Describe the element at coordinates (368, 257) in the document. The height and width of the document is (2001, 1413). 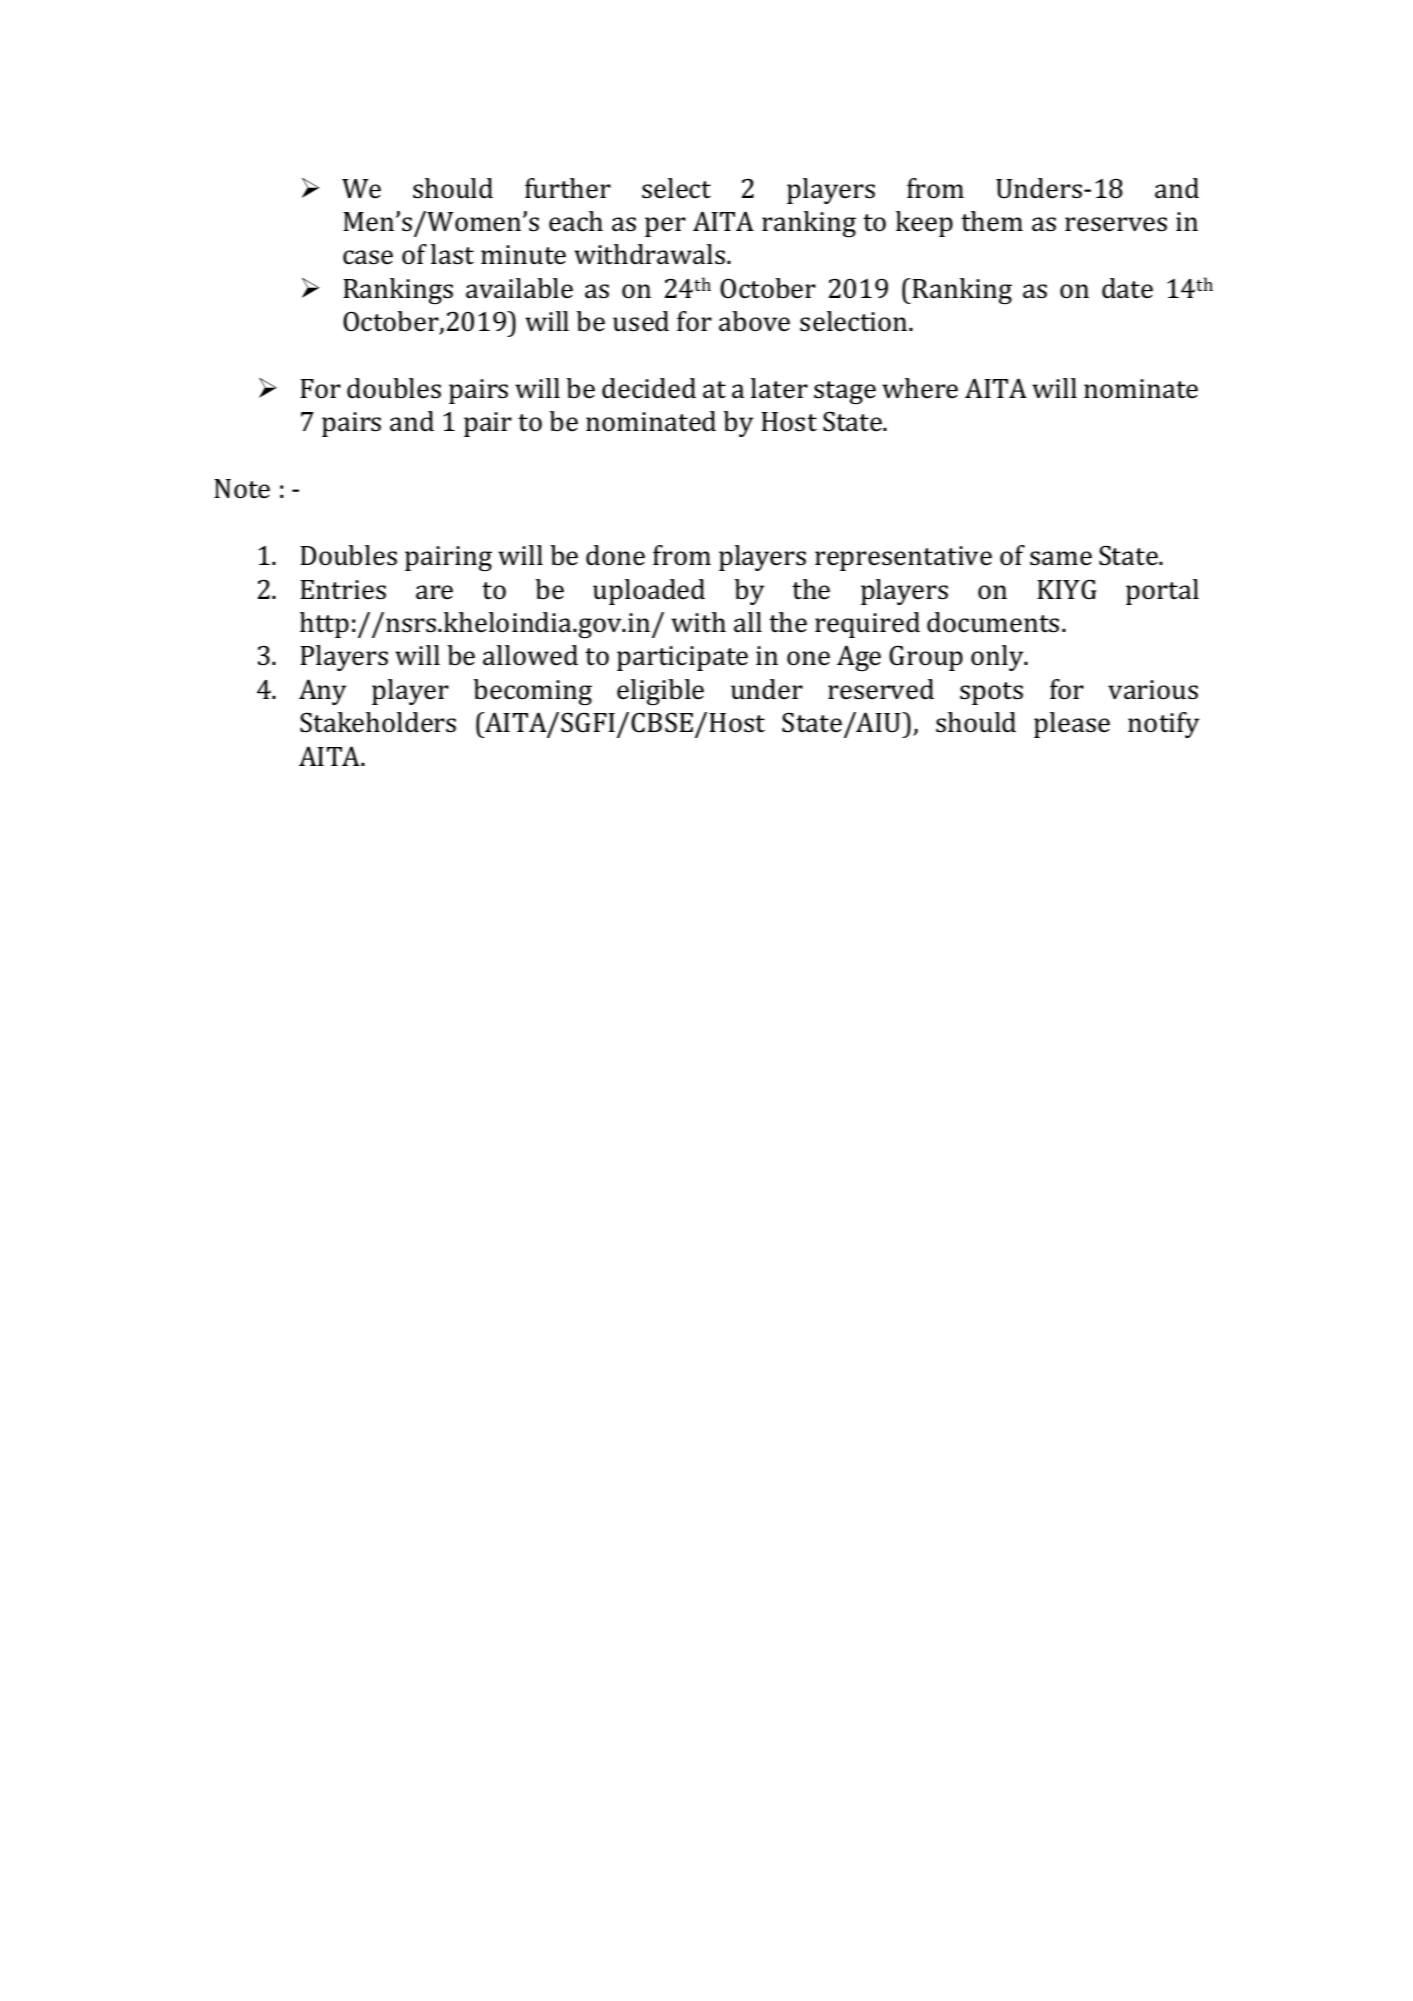
I see `case` at that location.
